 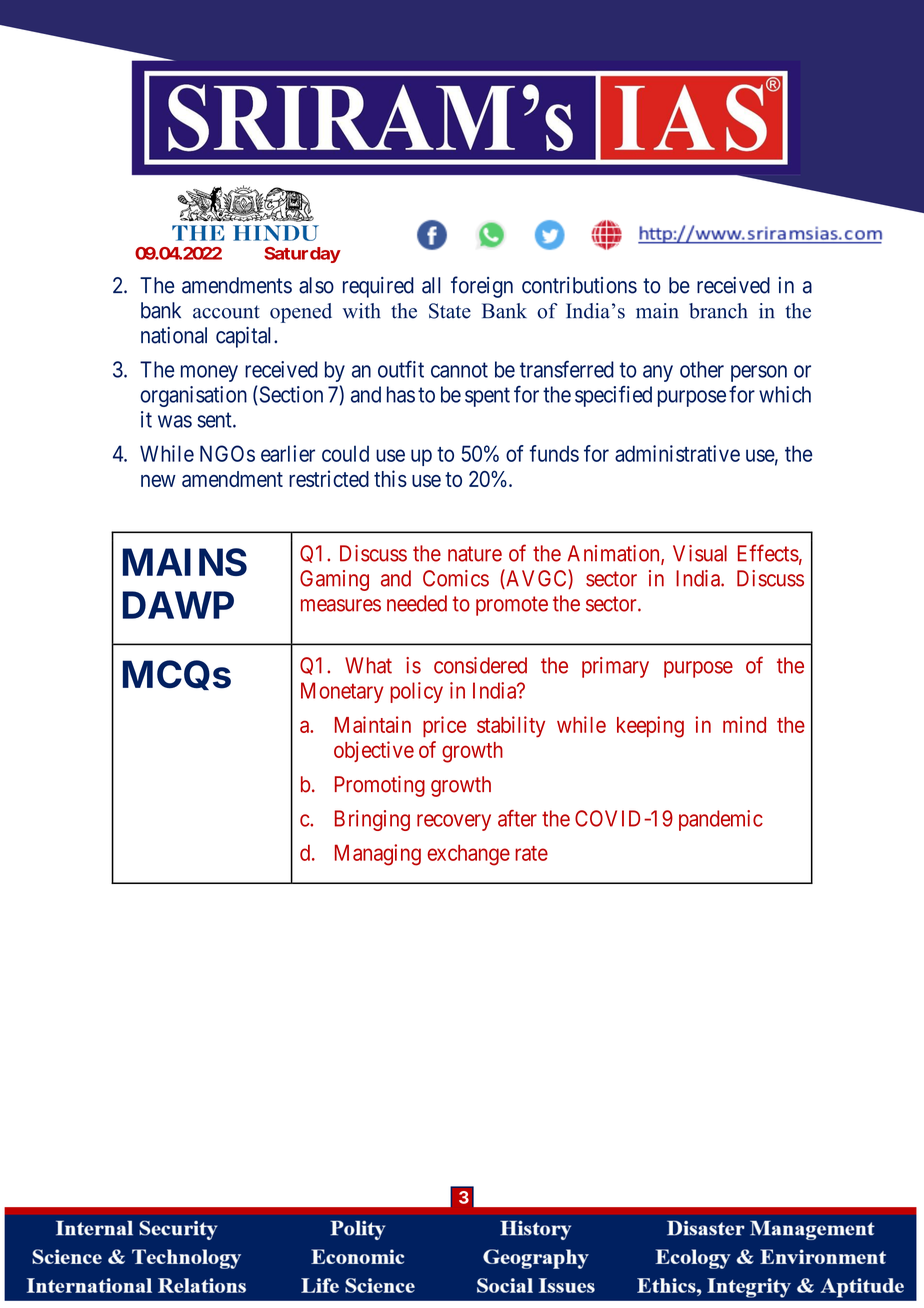 What do you see at coordinates (454, 822) in the image?
I see `recovery` at bounding box center [454, 822].
